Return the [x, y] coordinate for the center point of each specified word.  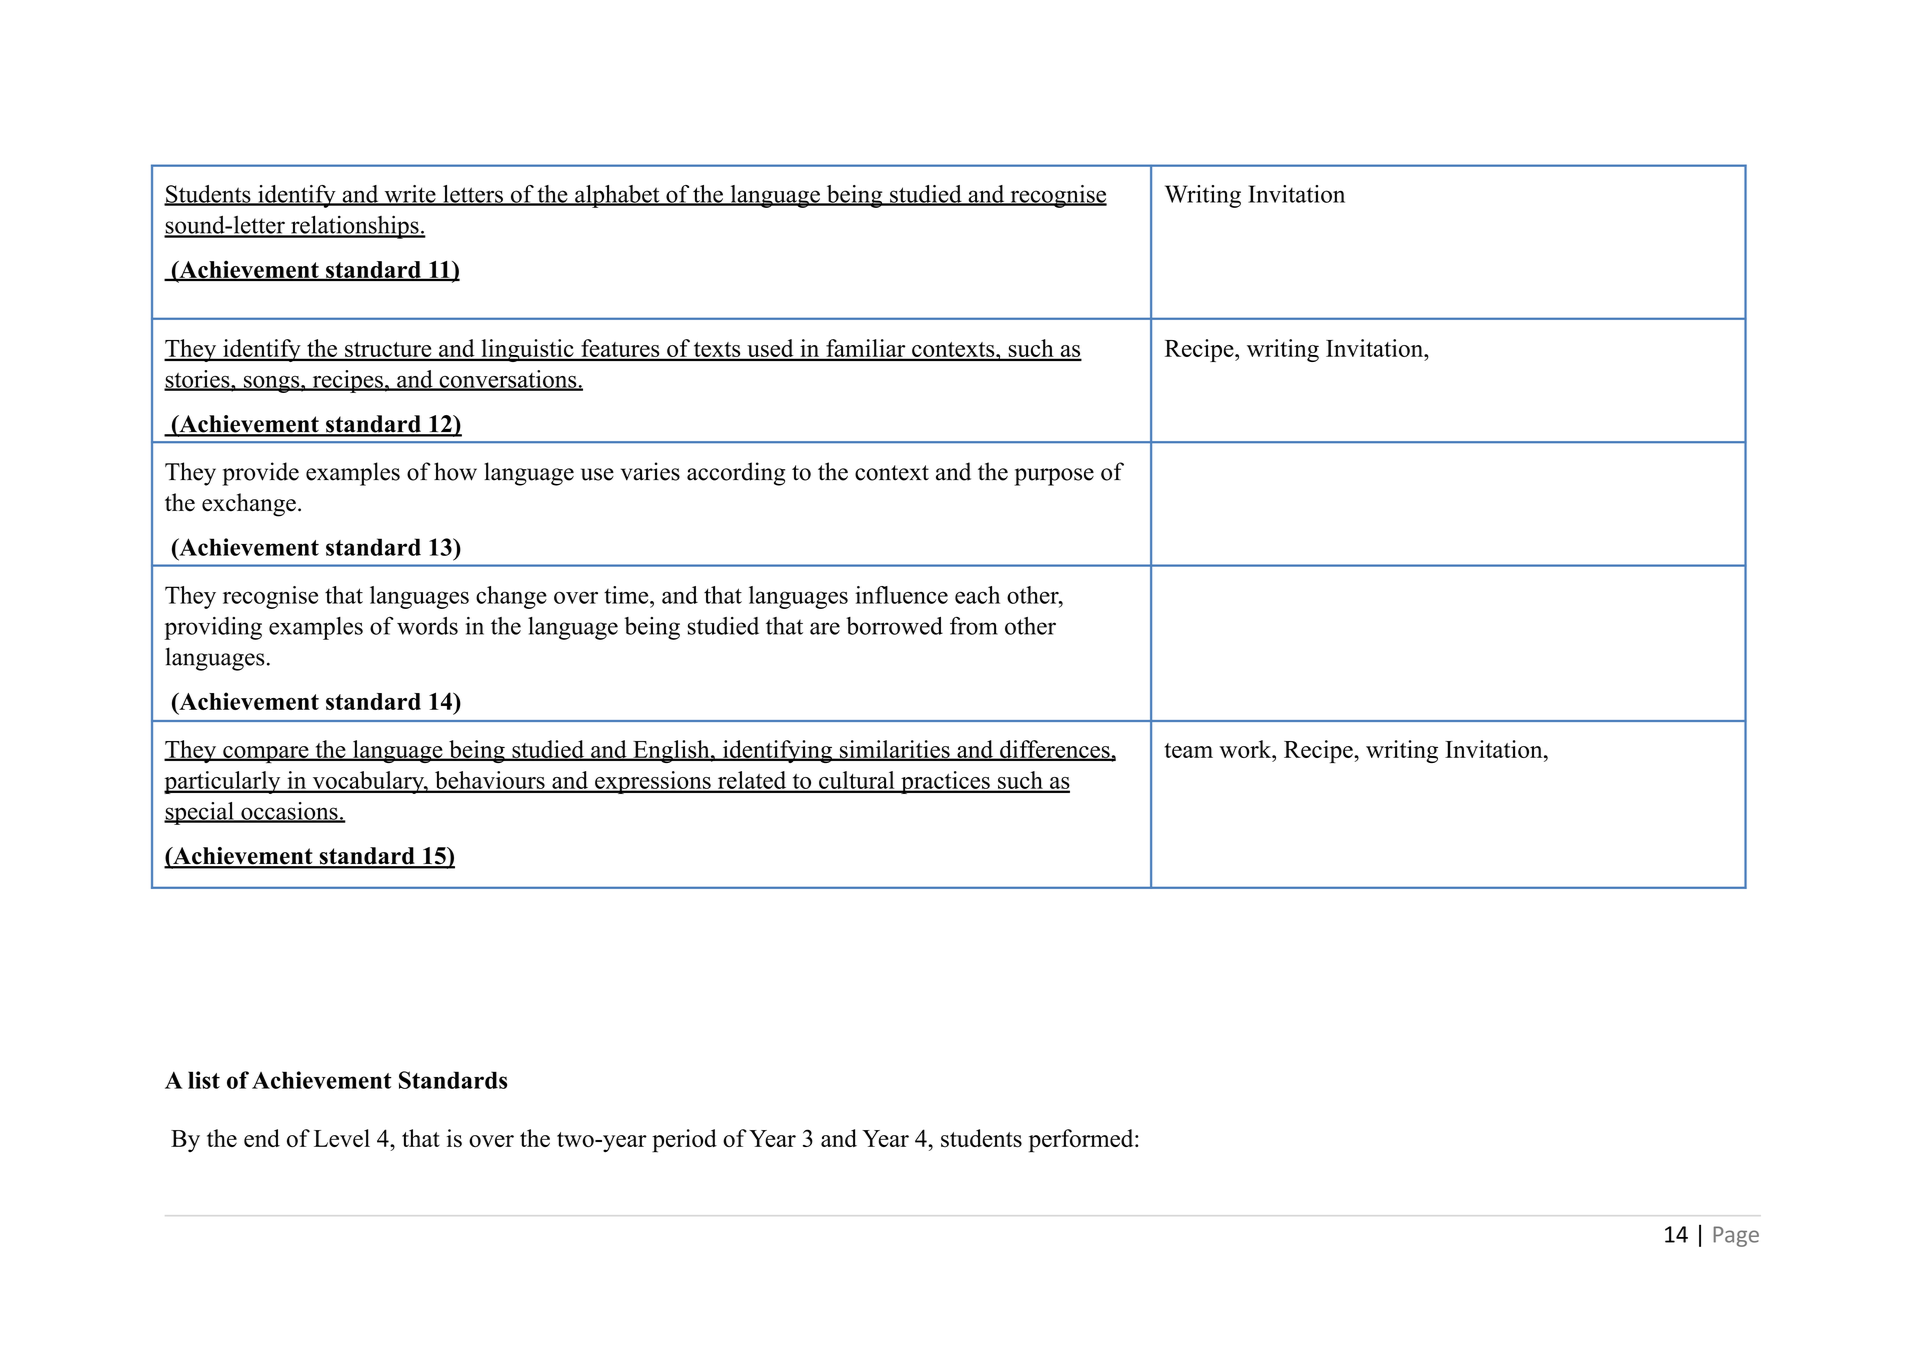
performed [1082, 1141]
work [1246, 749]
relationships [355, 227]
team [1189, 750]
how [455, 471]
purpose [1054, 477]
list [204, 1080]
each [977, 595]
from [974, 625]
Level [342, 1138]
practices [945, 782]
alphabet [617, 196]
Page [1736, 1236]
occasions [289, 812]
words [427, 626]
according [736, 474]
